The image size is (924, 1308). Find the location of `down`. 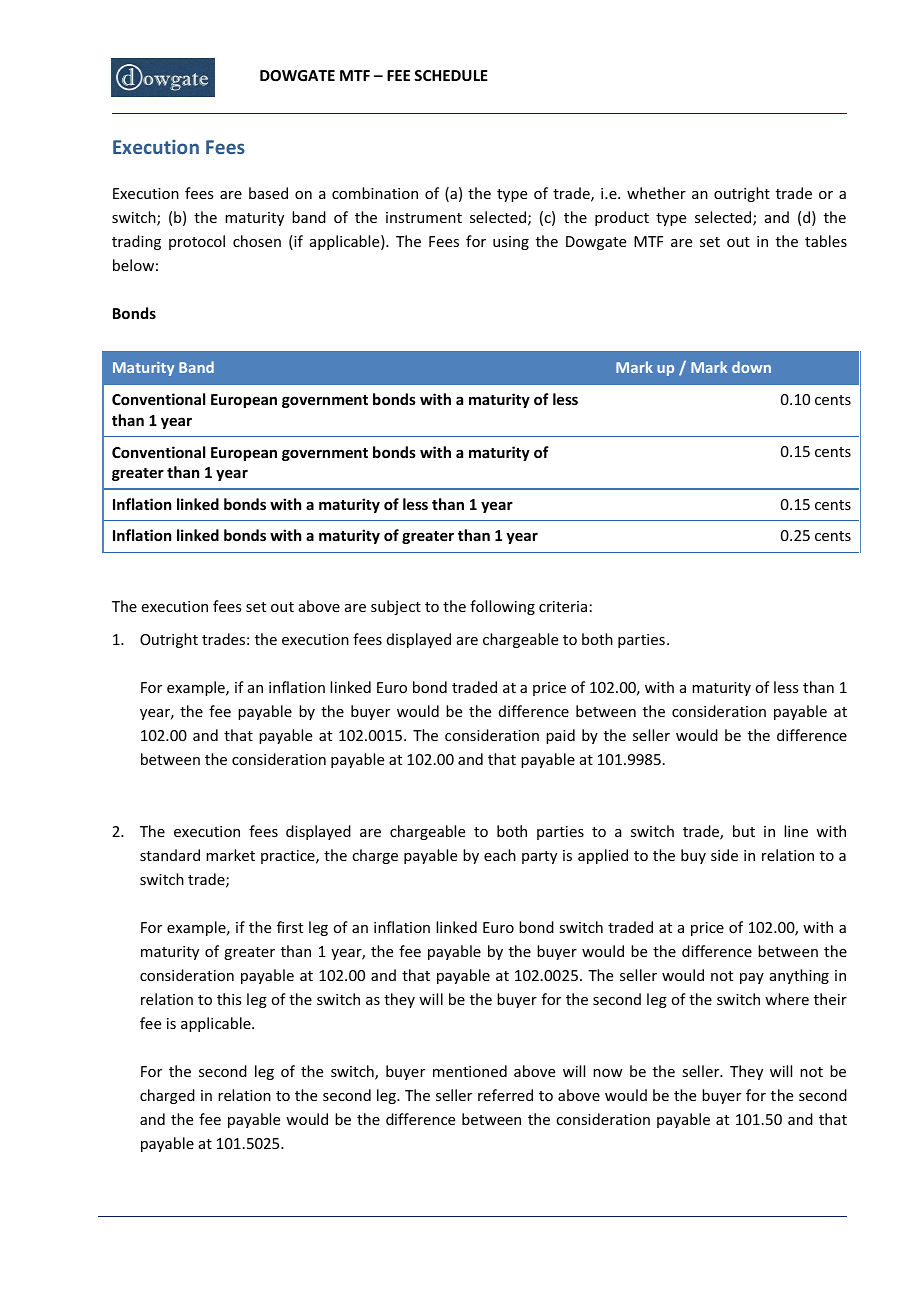

down is located at coordinates (751, 367).
